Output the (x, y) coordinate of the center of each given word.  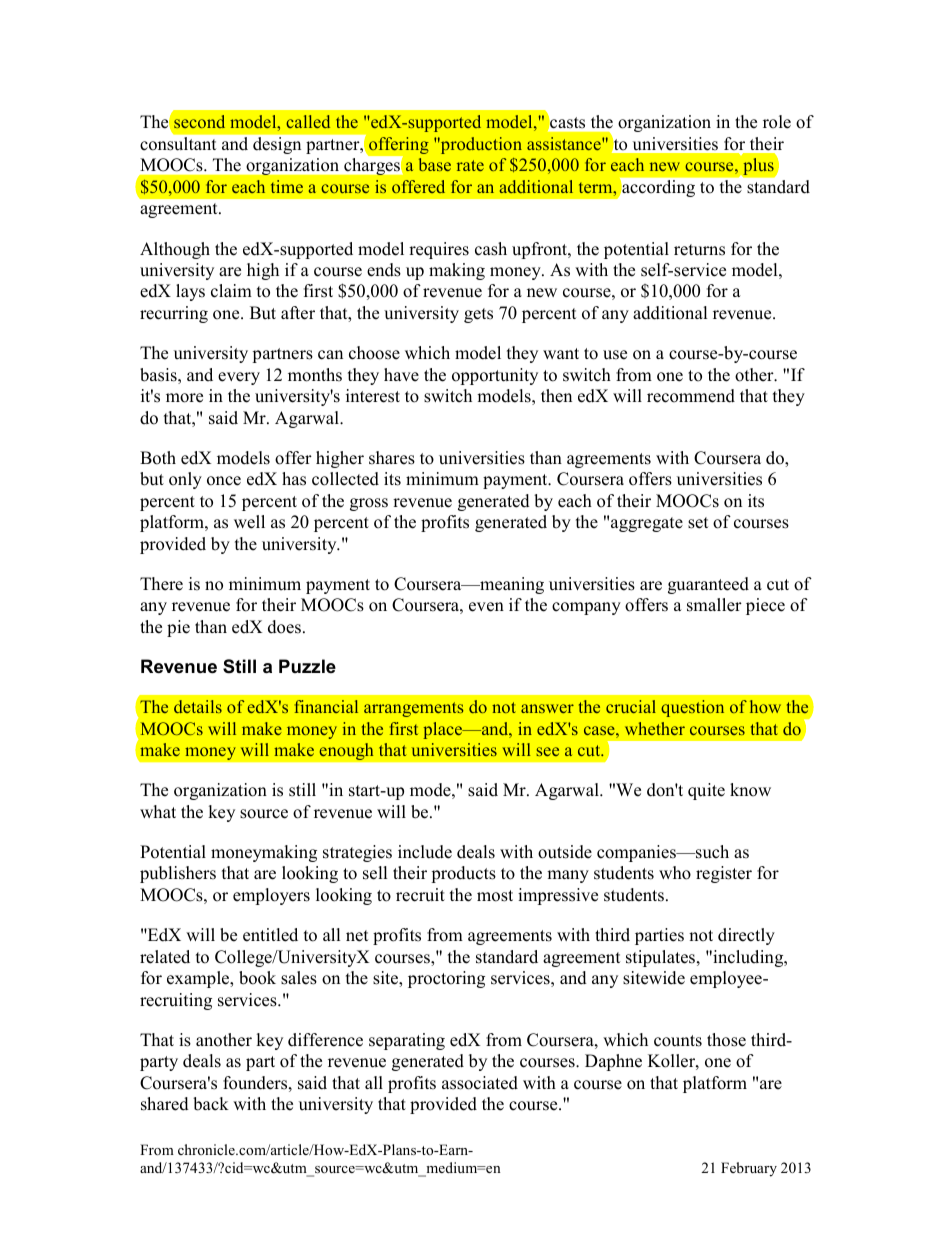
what (158, 811)
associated (480, 1083)
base (435, 164)
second (199, 121)
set (698, 523)
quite (706, 791)
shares (392, 458)
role (777, 122)
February (749, 1169)
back (211, 1104)
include (425, 852)
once (224, 481)
